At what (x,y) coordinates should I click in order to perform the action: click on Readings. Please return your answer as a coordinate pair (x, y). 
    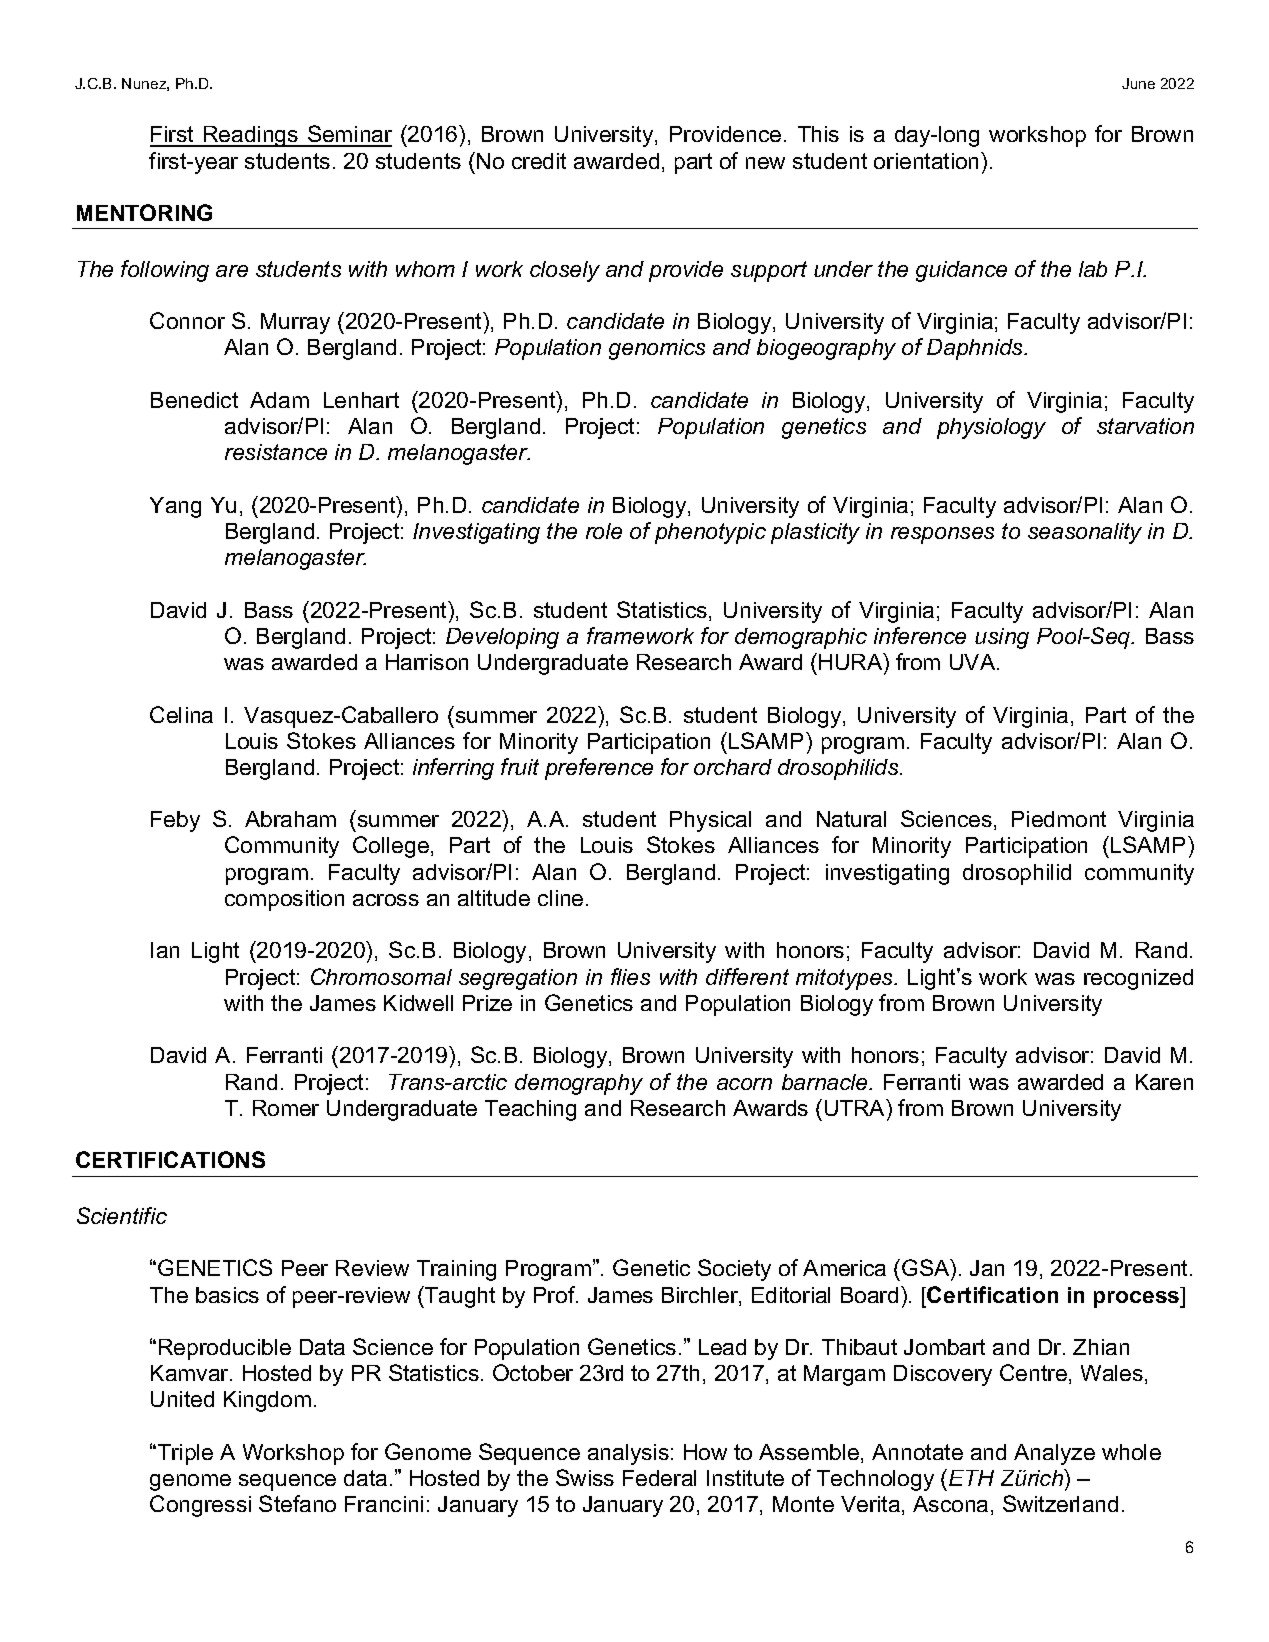
    Looking at the image, I should click on (251, 136).
